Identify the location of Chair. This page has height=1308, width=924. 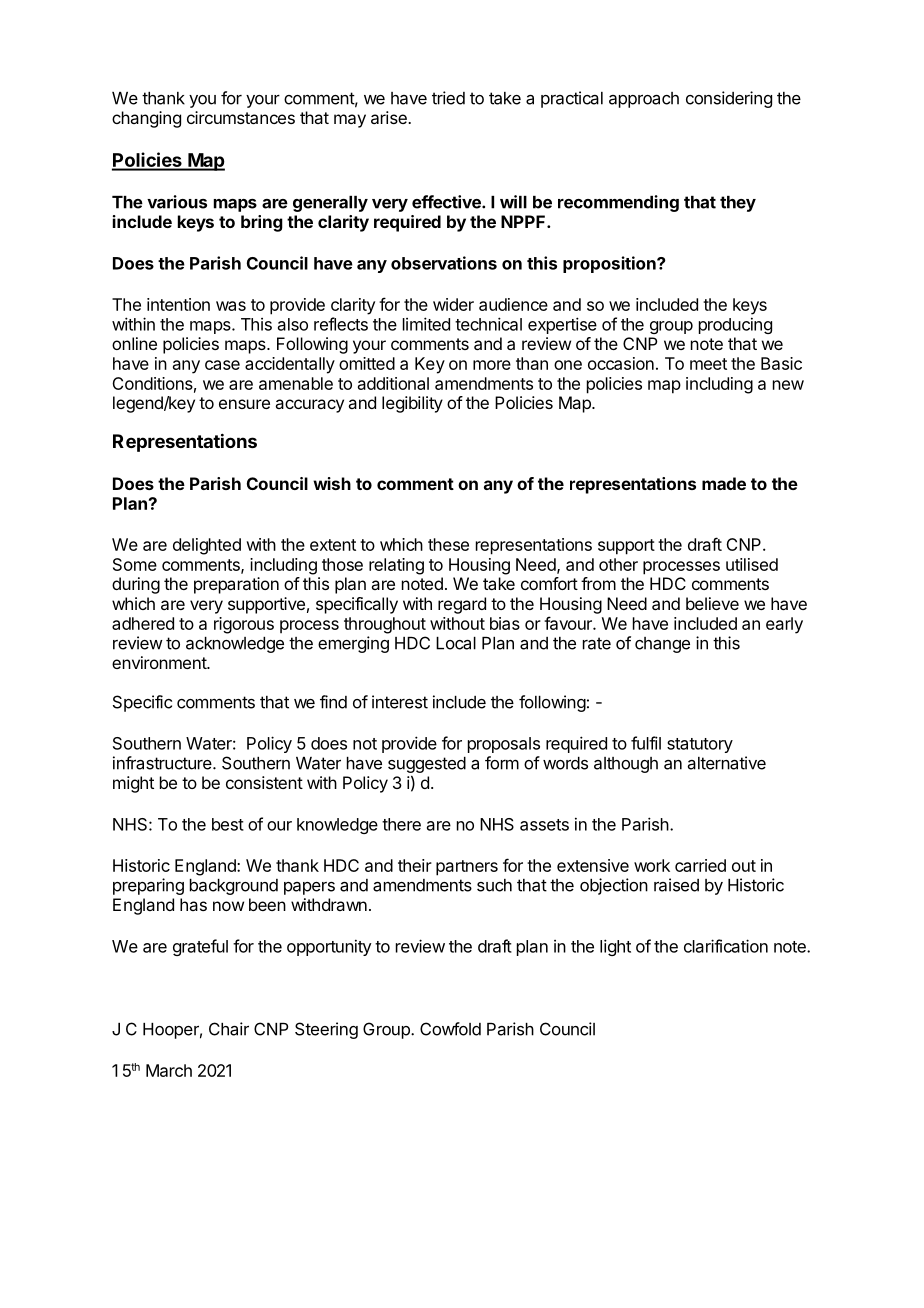
(229, 1029).
